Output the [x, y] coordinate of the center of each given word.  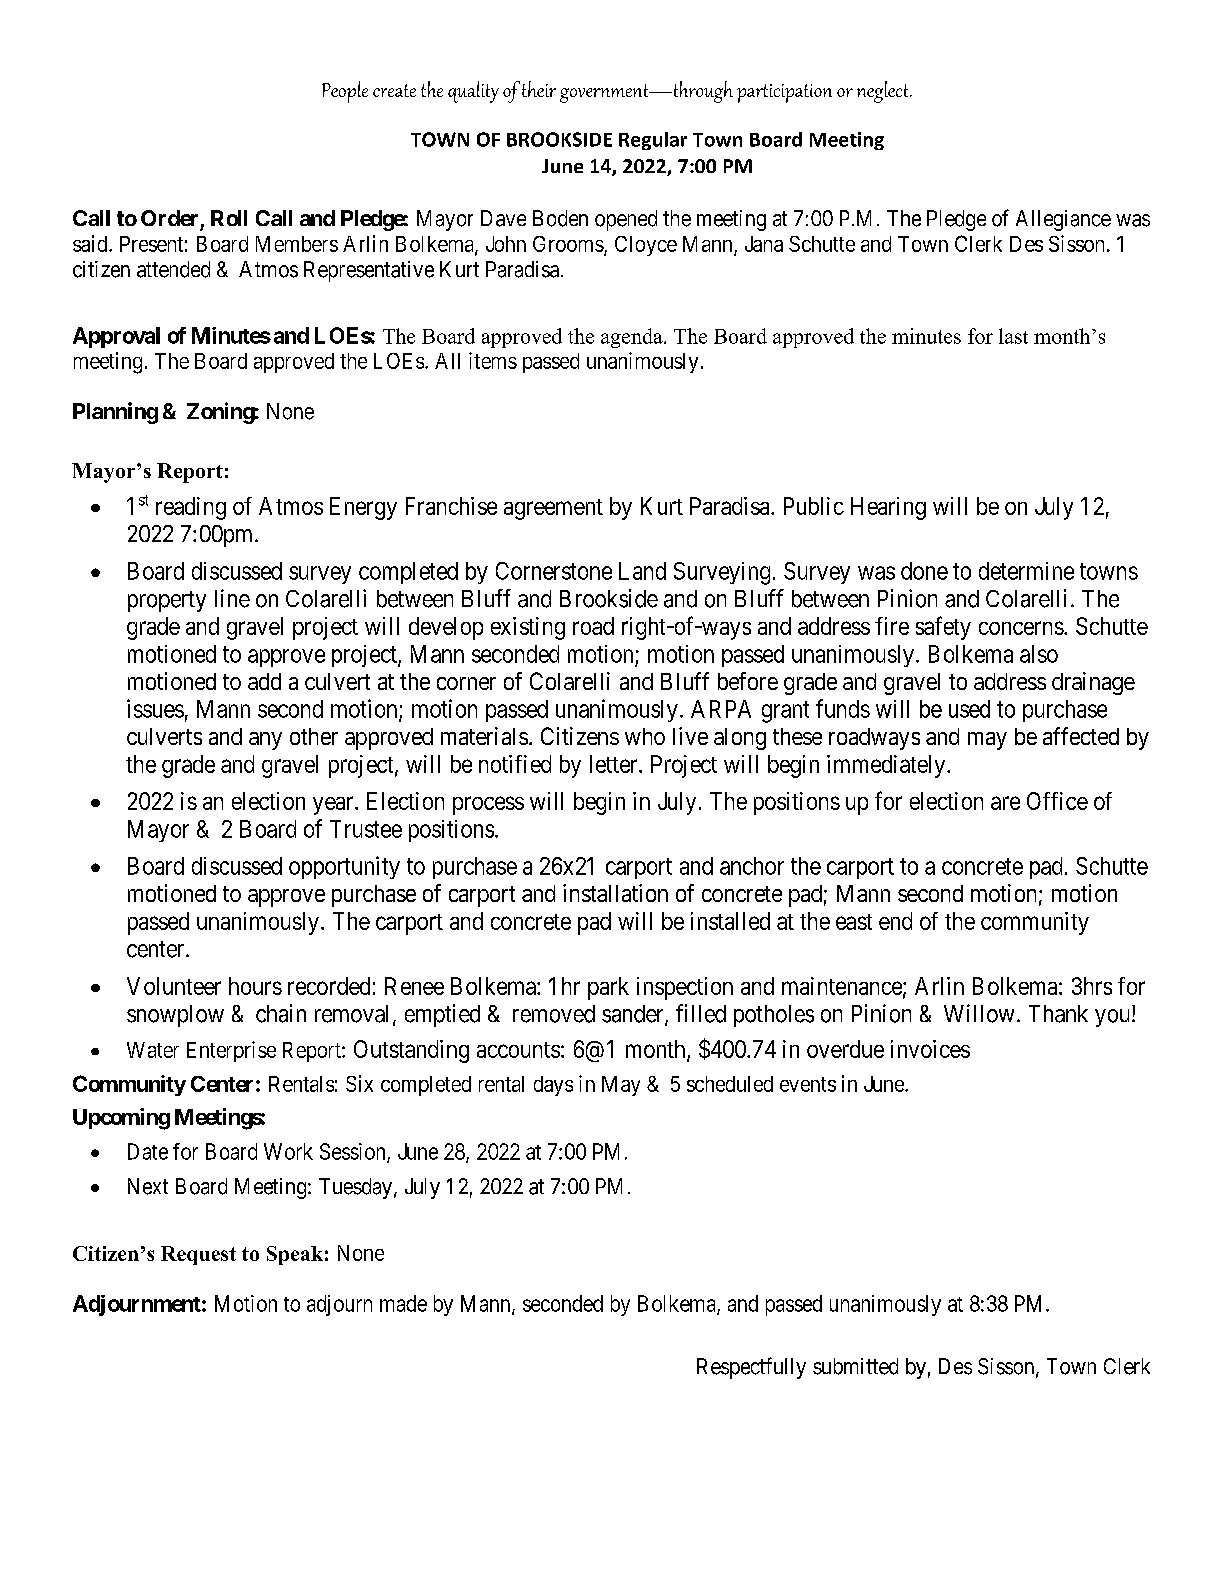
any [265, 741]
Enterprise [231, 1051]
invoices [930, 1049]
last [1013, 336]
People [345, 92]
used [969, 709]
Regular [653, 141]
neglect [884, 92]
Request [198, 1255]
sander [634, 1015]
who [645, 736]
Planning [115, 413]
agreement [553, 509]
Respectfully [751, 1368]
